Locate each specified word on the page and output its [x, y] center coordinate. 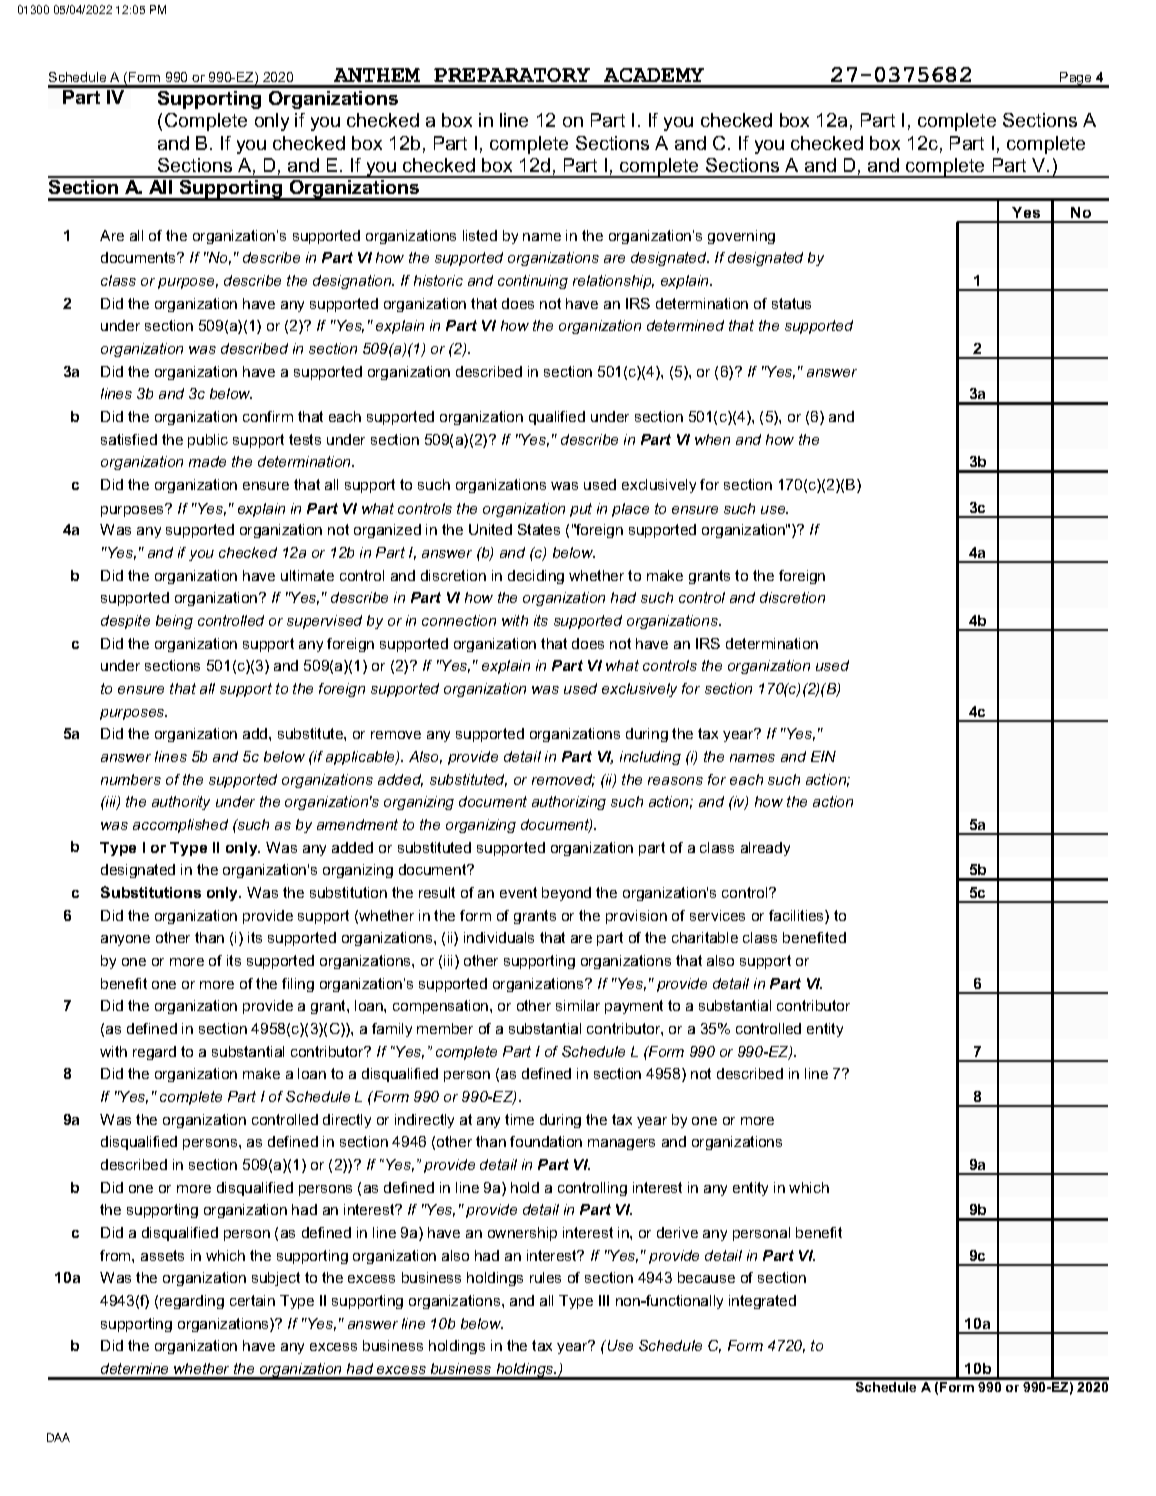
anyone [125, 940]
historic [438, 280]
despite [125, 622]
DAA [58, 1437]
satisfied [129, 439]
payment [634, 1007]
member [445, 1028]
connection [459, 620]
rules [545, 1277]
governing [741, 237]
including [650, 758]
